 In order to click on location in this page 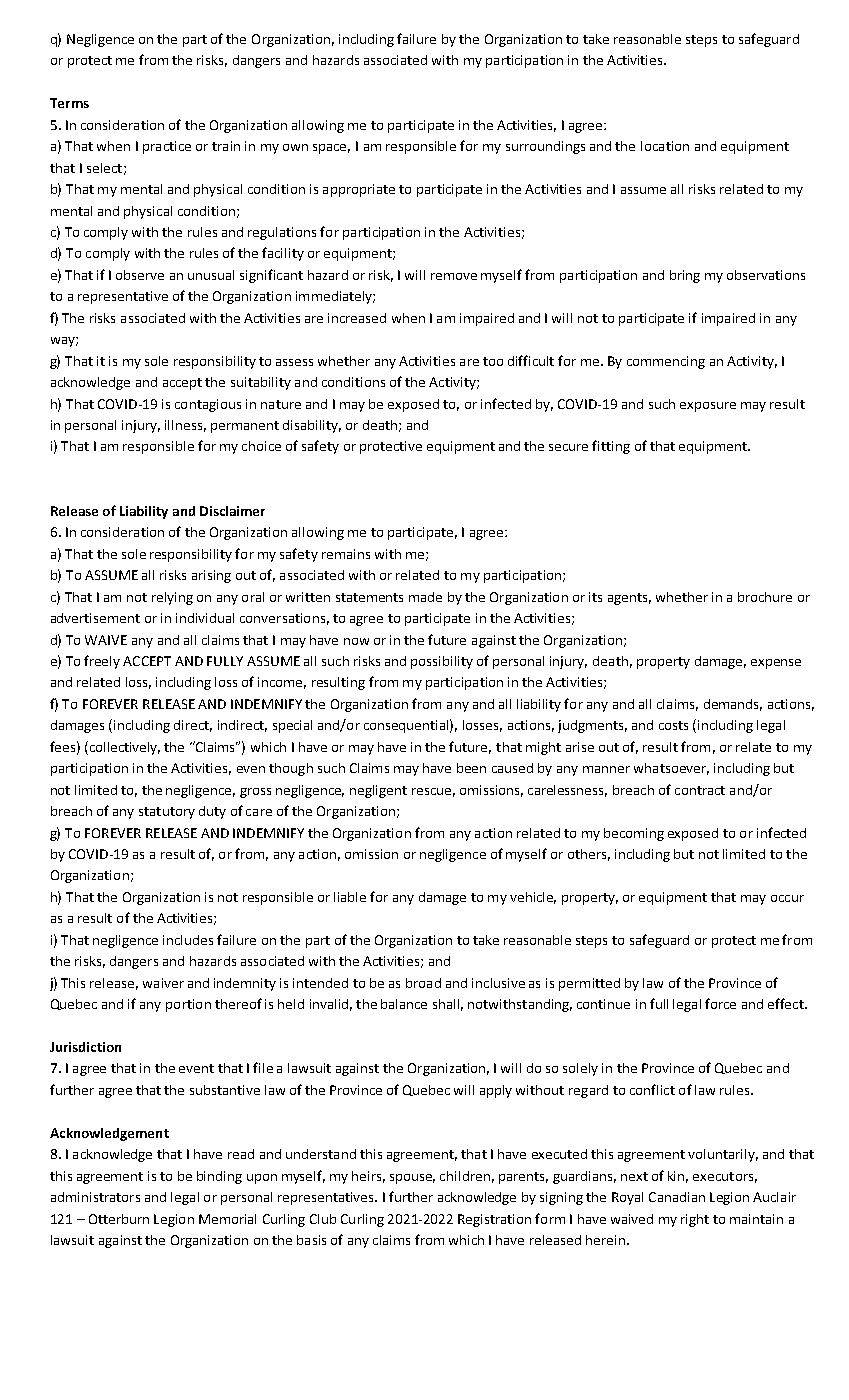, I will do `click(665, 146)`.
